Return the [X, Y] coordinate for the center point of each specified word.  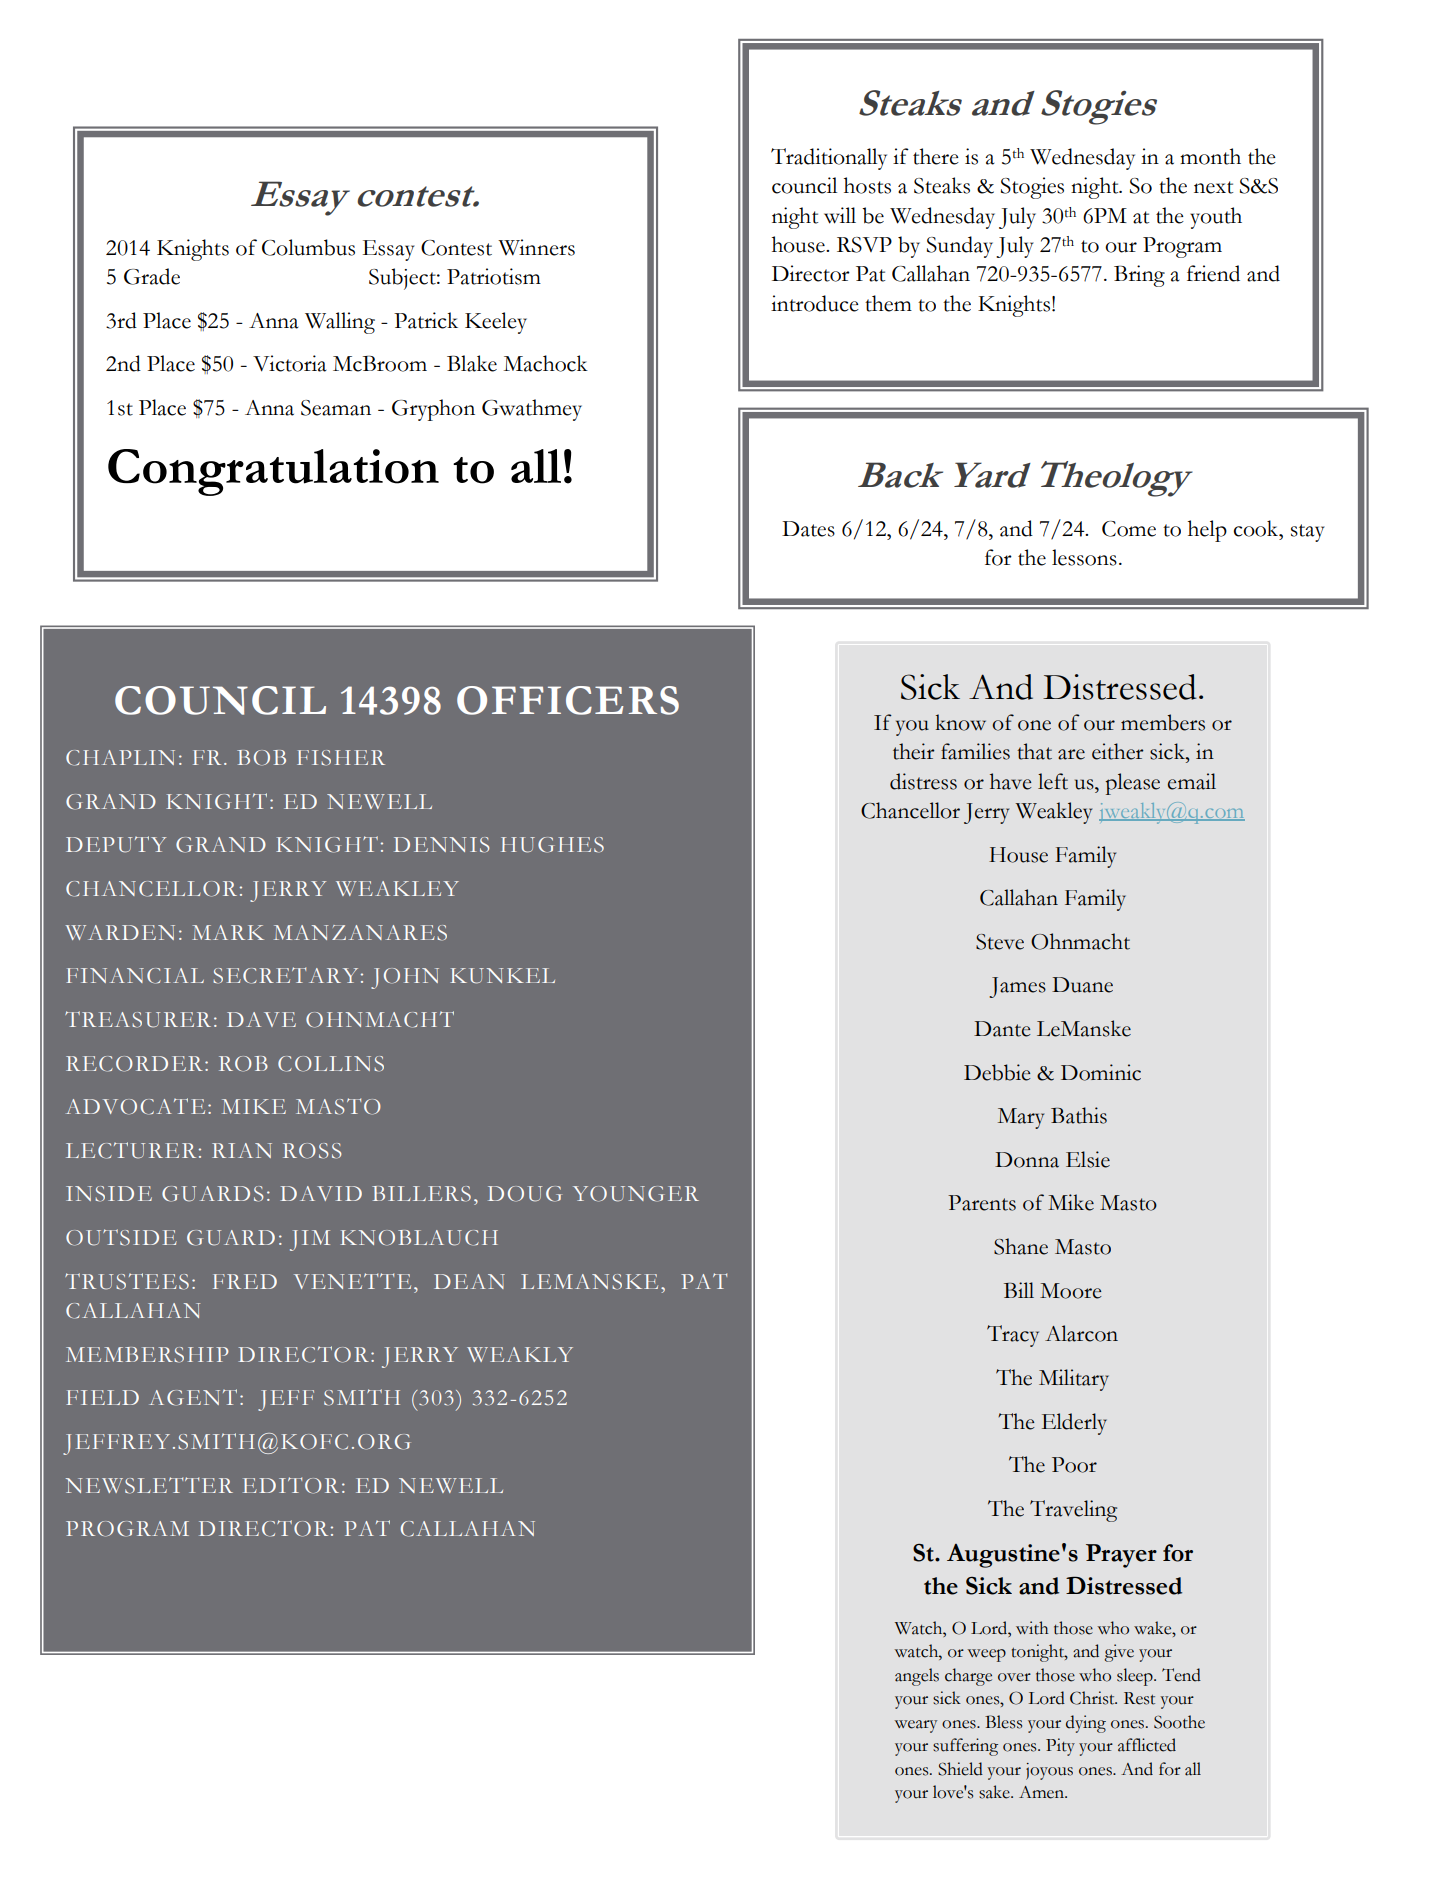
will [840, 215]
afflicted [1147, 1745]
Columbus [308, 247]
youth [1216, 218]
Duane [1082, 985]
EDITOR [291, 1485]
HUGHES [552, 845]
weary [915, 1726]
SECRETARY [285, 975]
